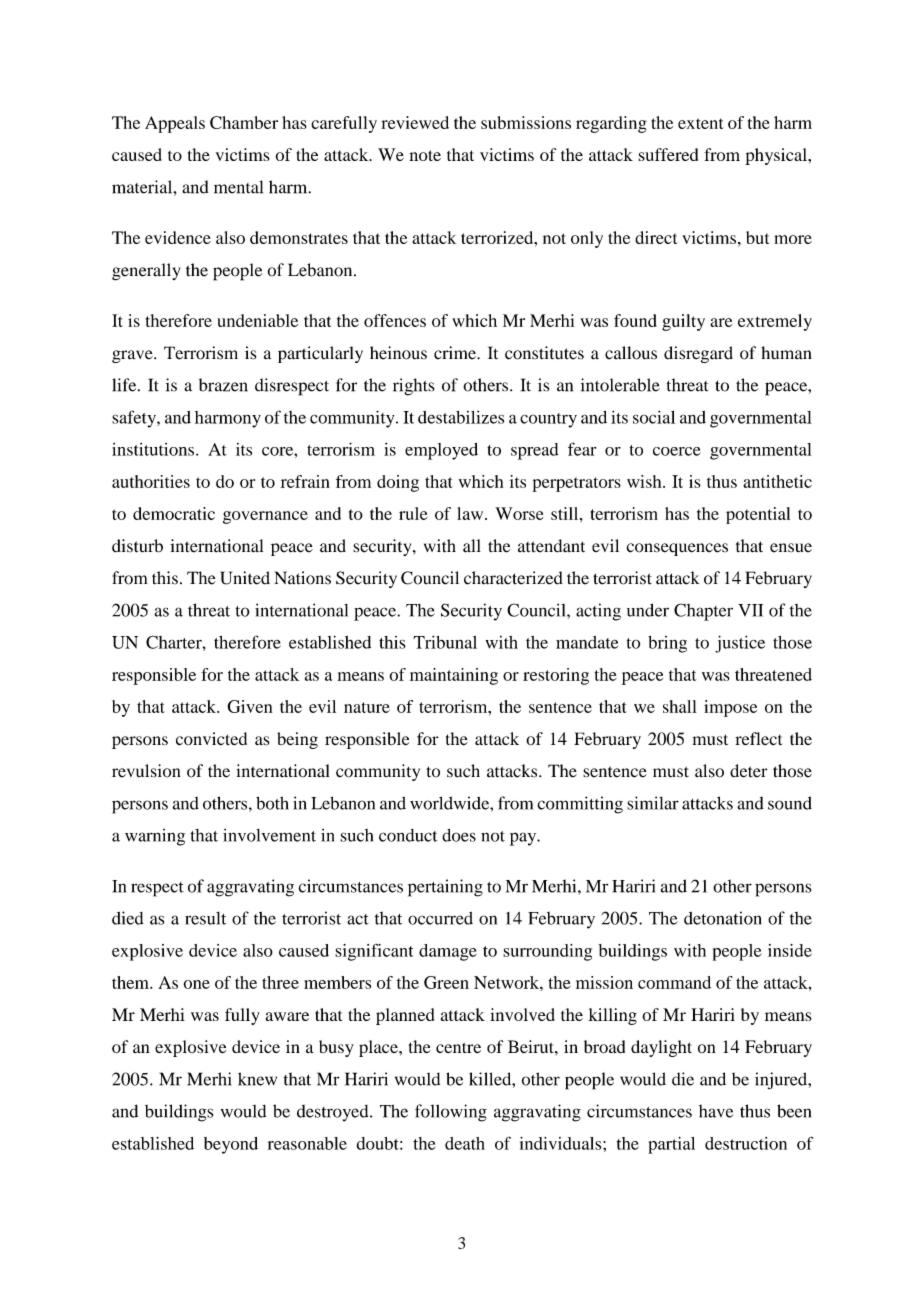 The height and width of the screenshot is (1308, 924). What do you see at coordinates (701, 123) in the screenshot?
I see `extent` at bounding box center [701, 123].
